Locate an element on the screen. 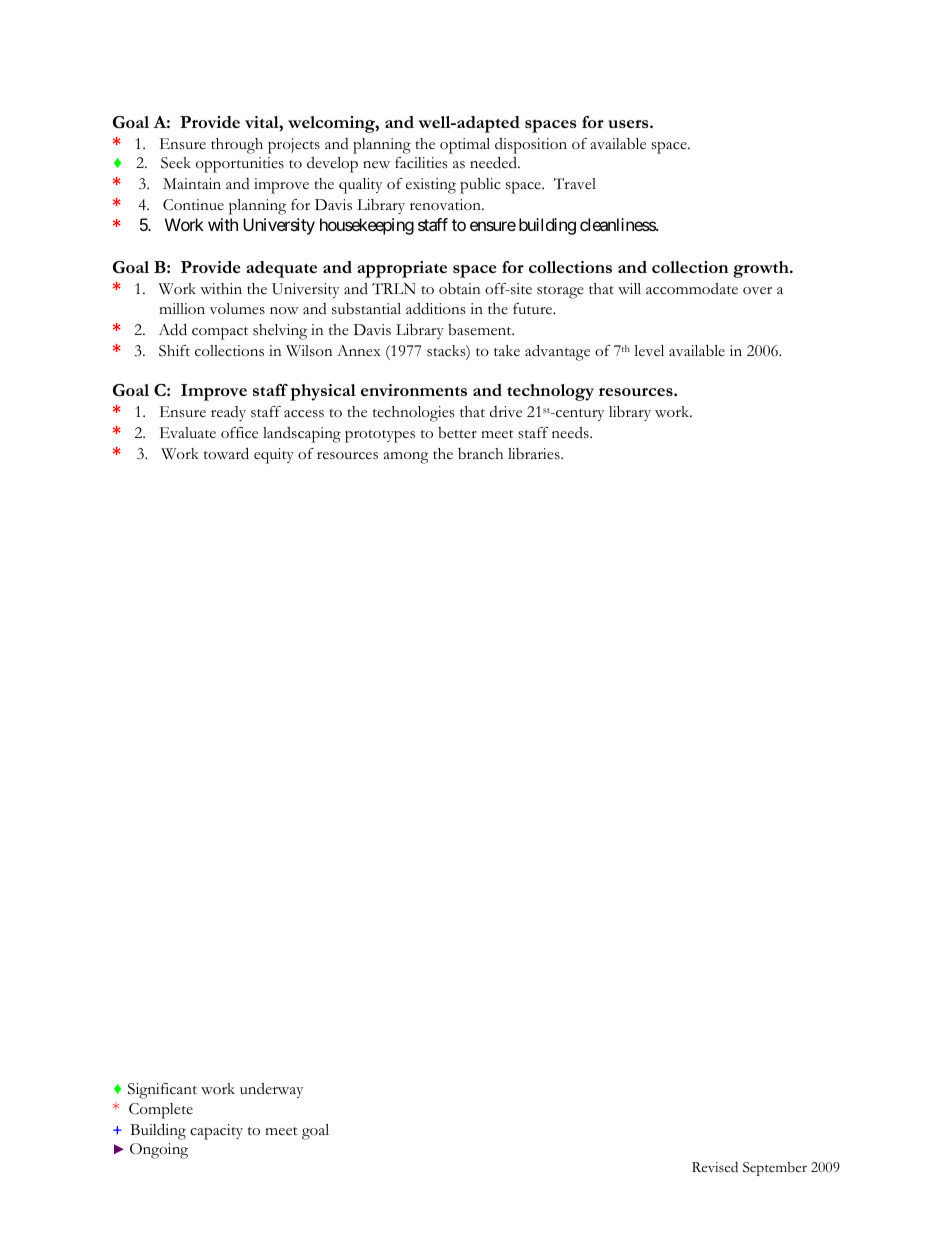 This screenshot has width=952, height=1233. capacity is located at coordinates (216, 1132).
